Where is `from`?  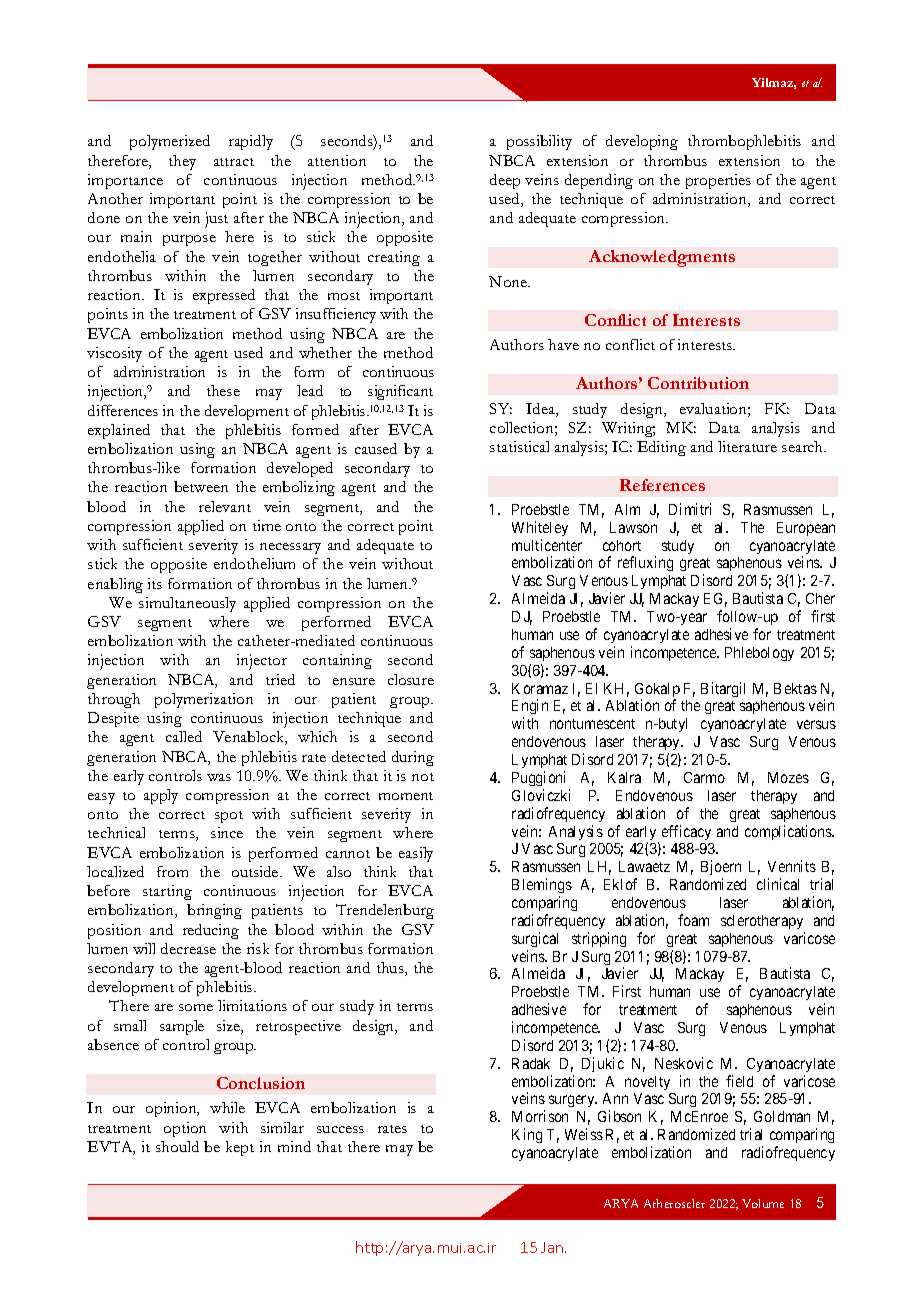
from is located at coordinates (172, 871).
